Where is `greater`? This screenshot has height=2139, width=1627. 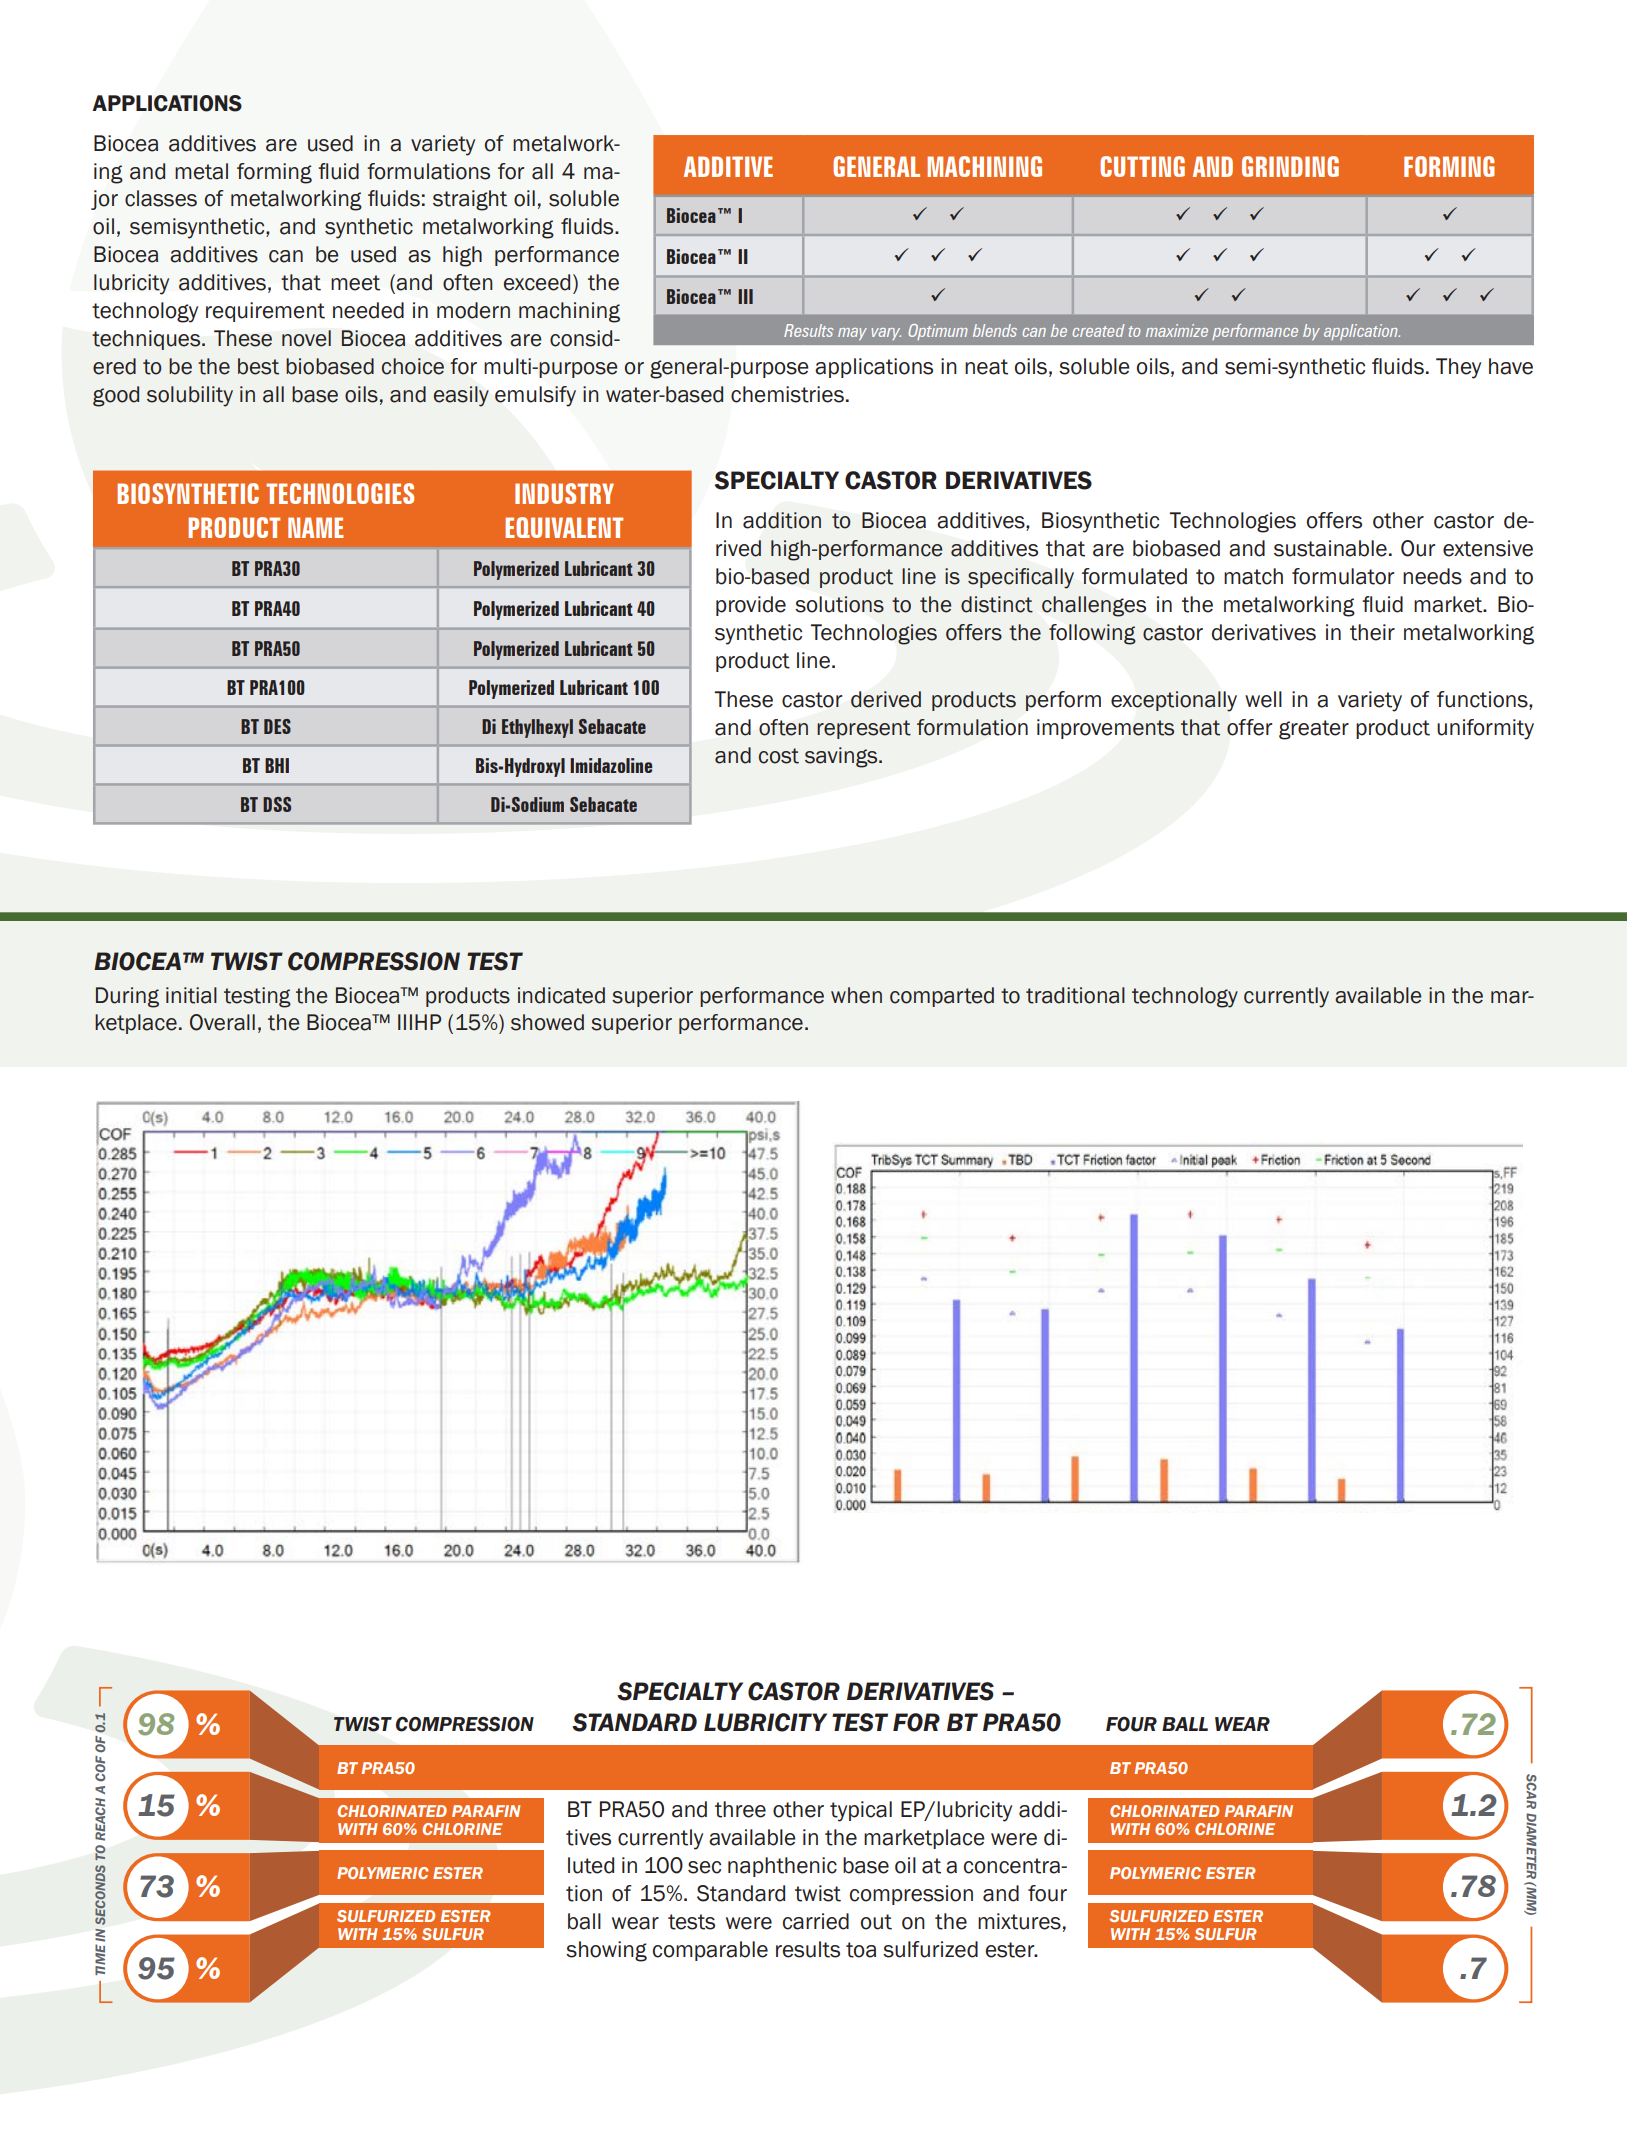 greater is located at coordinates (1314, 730).
